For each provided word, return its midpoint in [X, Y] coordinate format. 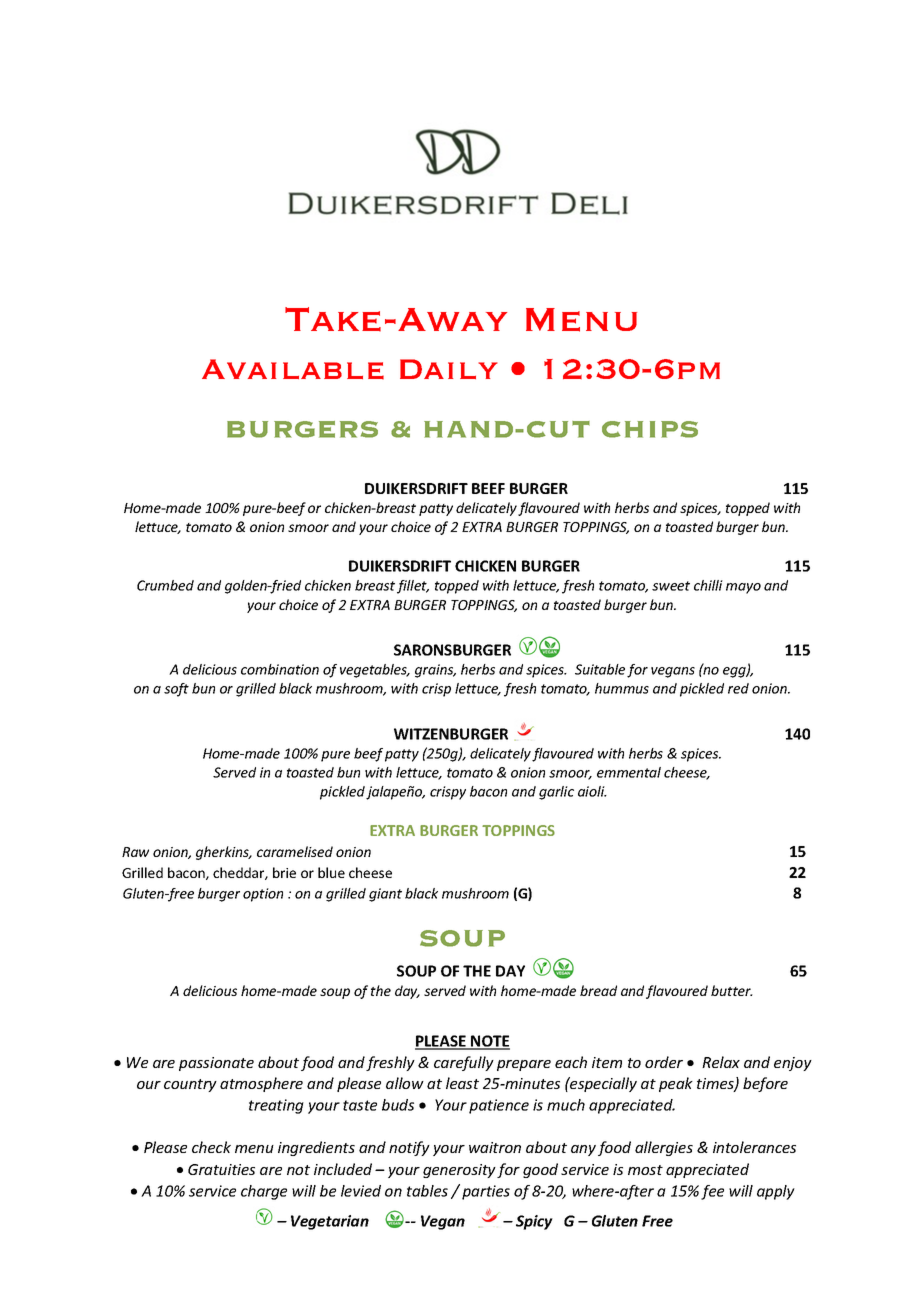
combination [280, 669]
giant [385, 895]
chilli [708, 585]
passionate [216, 1064]
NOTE [489, 1042]
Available [293, 369]
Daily [449, 369]
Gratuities [221, 1169]
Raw [135, 852]
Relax [721, 1062]
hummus [622, 688]
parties [486, 1192]
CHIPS [650, 429]
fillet [413, 587]
